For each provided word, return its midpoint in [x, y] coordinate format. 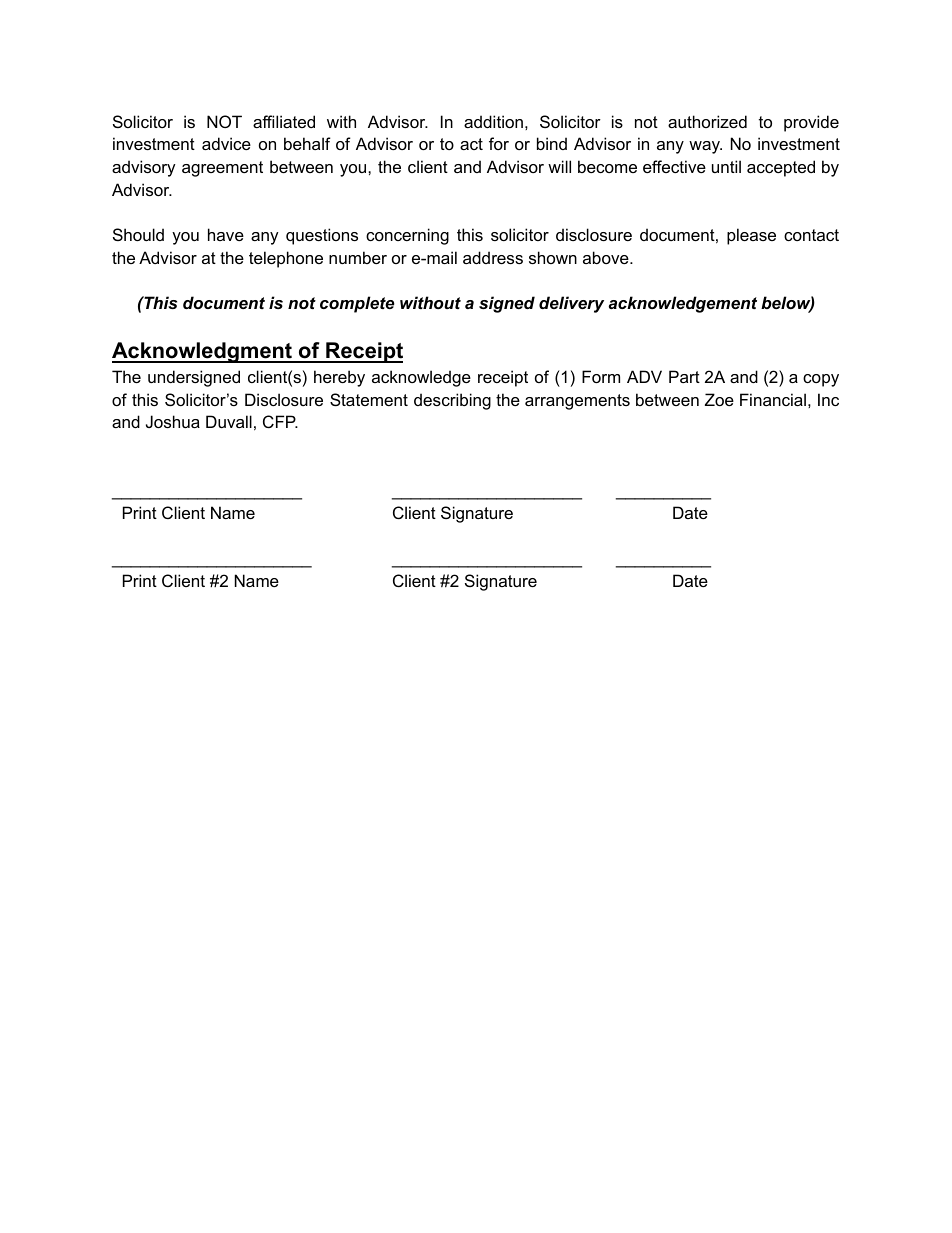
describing [452, 401]
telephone [286, 259]
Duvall [229, 421]
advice [226, 143]
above [607, 257]
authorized [707, 121]
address [493, 257]
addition [493, 121]
